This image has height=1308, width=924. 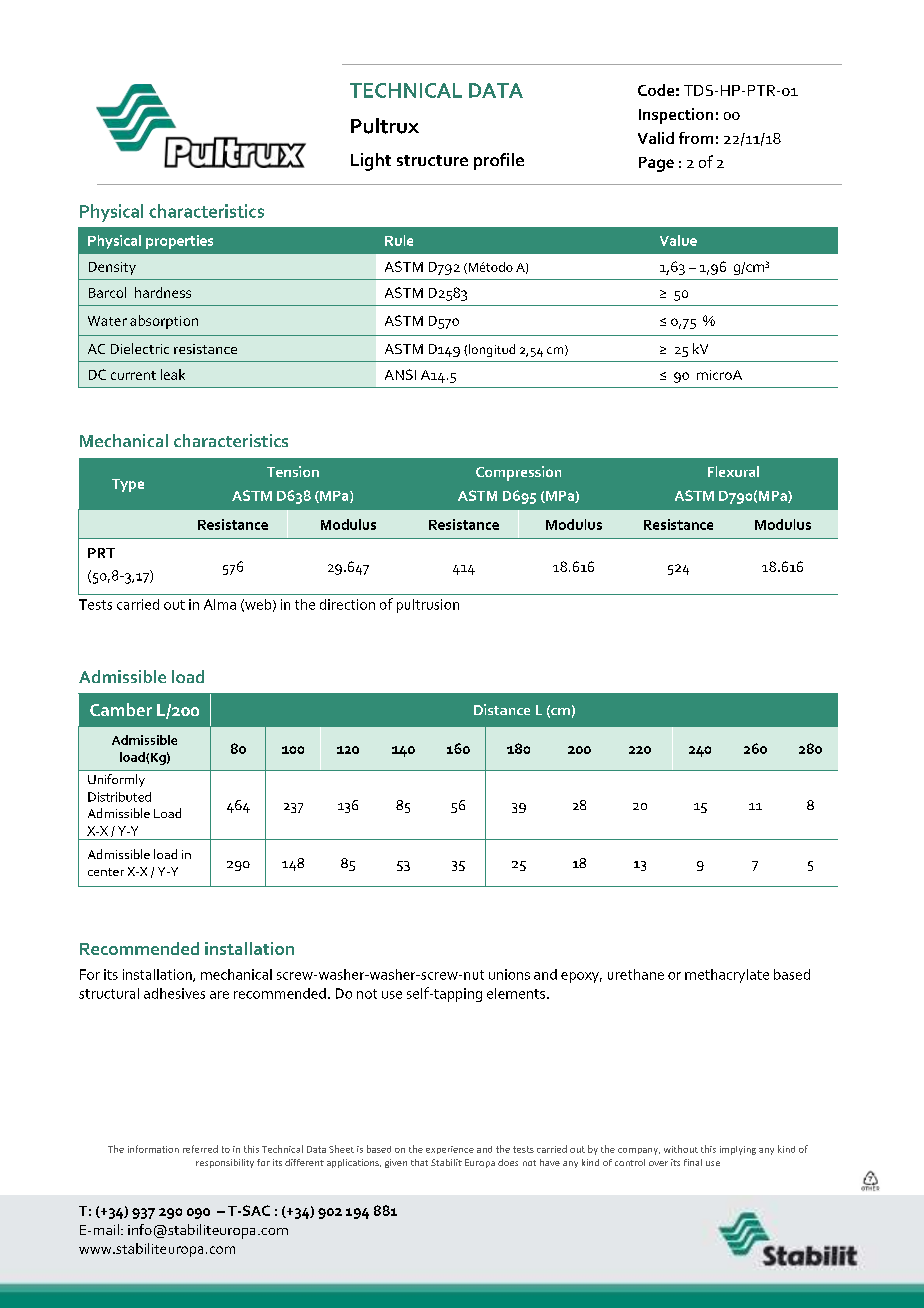 What do you see at coordinates (518, 473) in the image?
I see `Compression` at bounding box center [518, 473].
